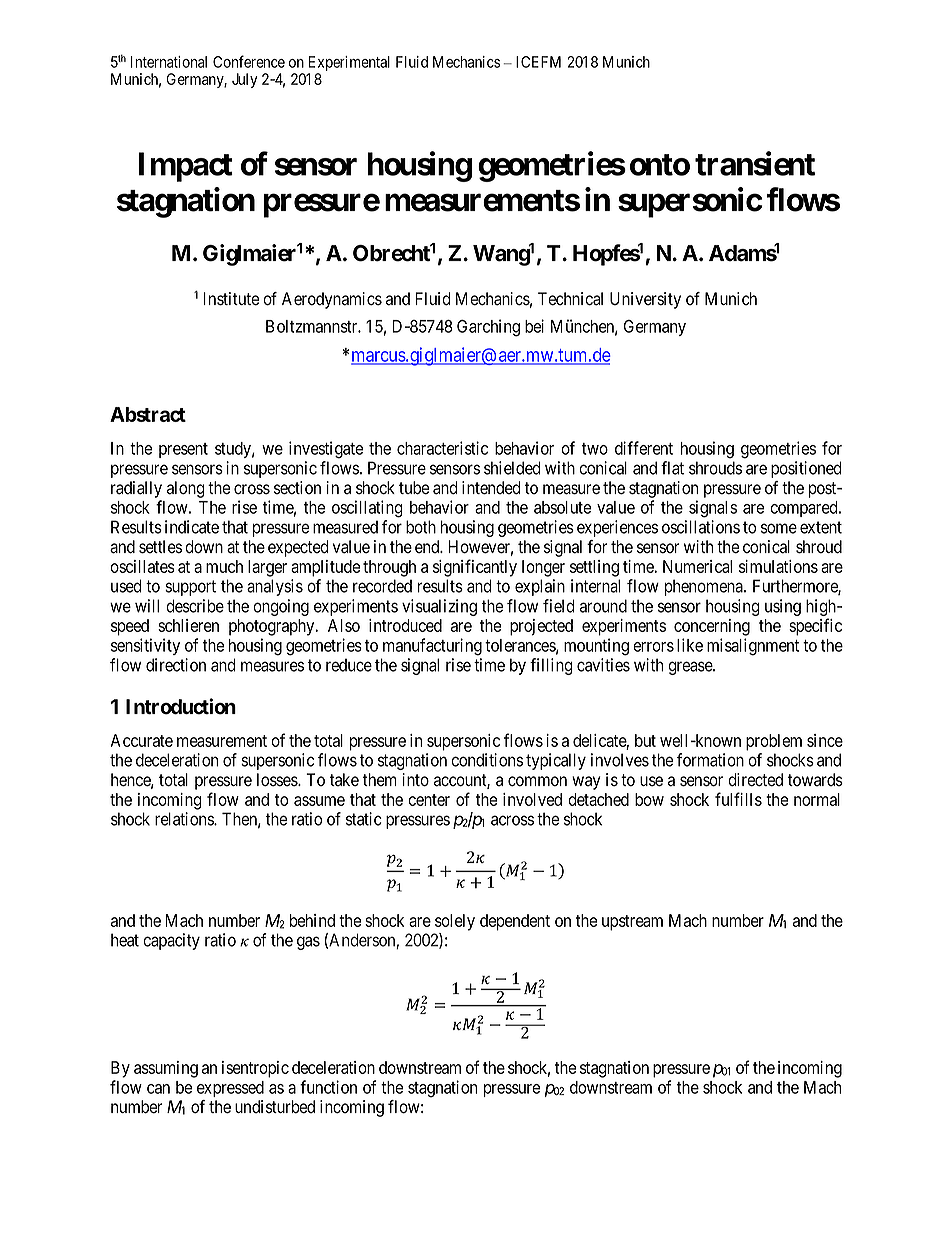 The height and width of the page is (1233, 952). What do you see at coordinates (442, 448) in the page?
I see `characteristic` at bounding box center [442, 448].
